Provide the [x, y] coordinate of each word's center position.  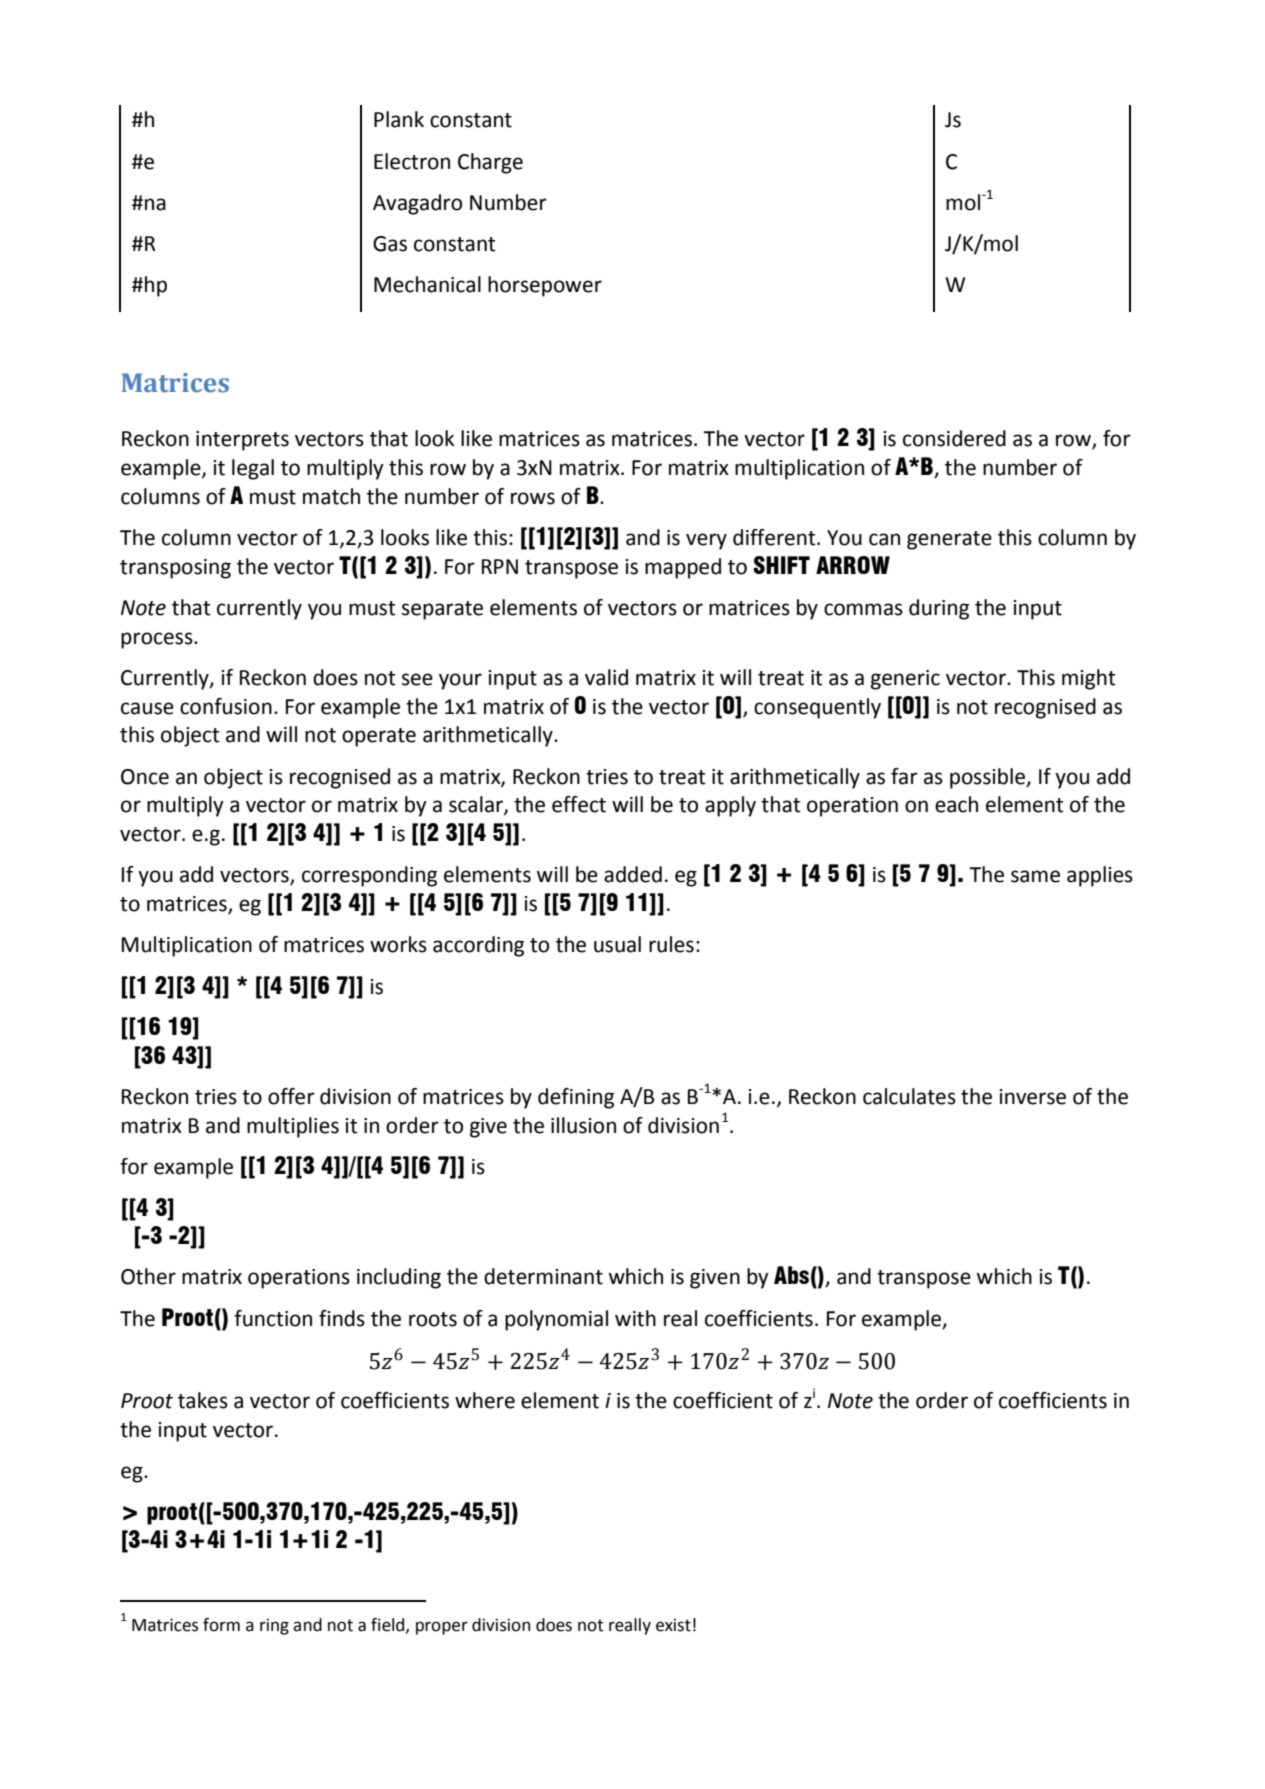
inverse [1032, 1097]
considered [954, 438]
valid [606, 677]
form [221, 1625]
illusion [583, 1125]
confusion [226, 706]
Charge [490, 163]
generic [905, 680]
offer [291, 1096]
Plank [399, 119]
